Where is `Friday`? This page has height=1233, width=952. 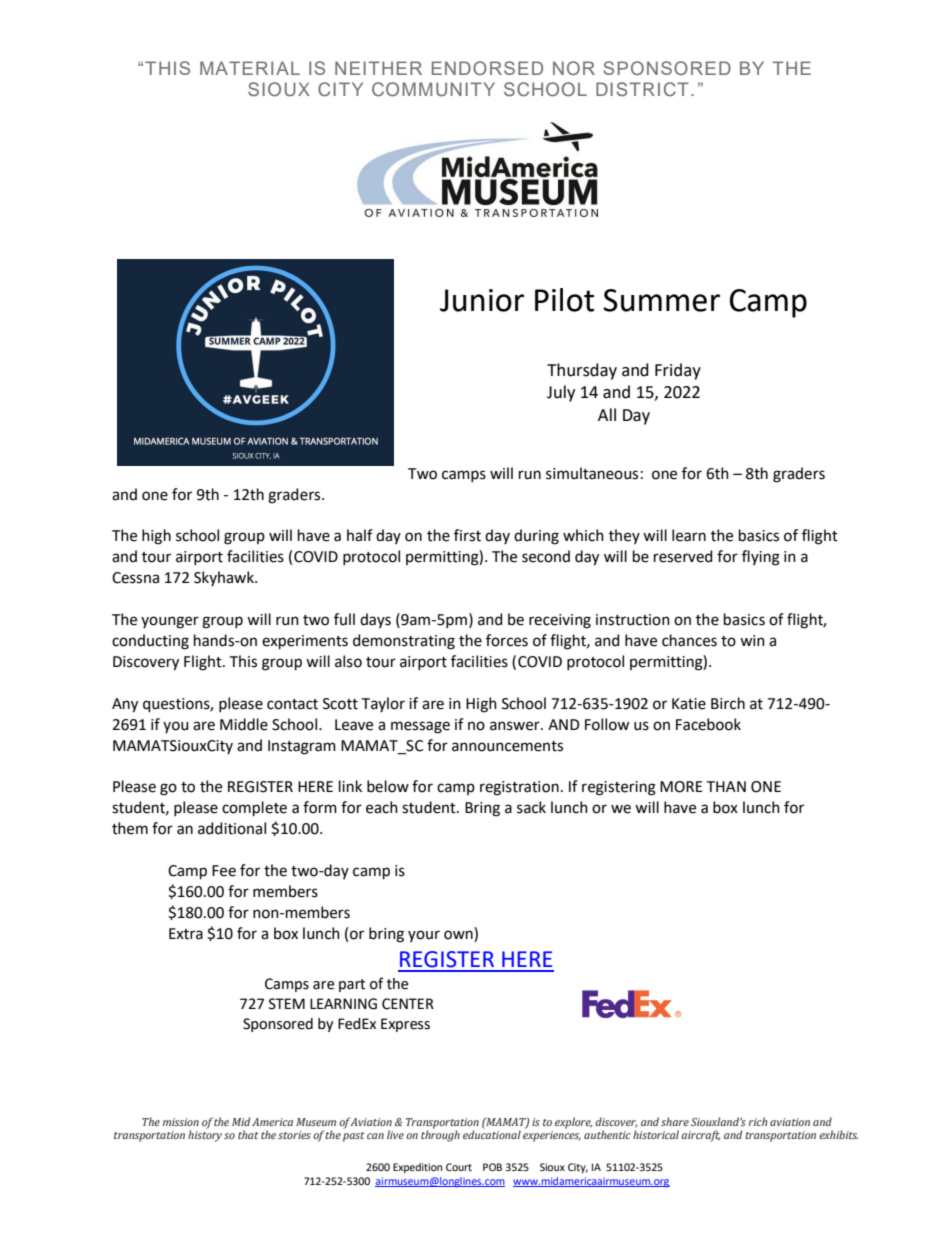
Friday is located at coordinates (678, 371).
